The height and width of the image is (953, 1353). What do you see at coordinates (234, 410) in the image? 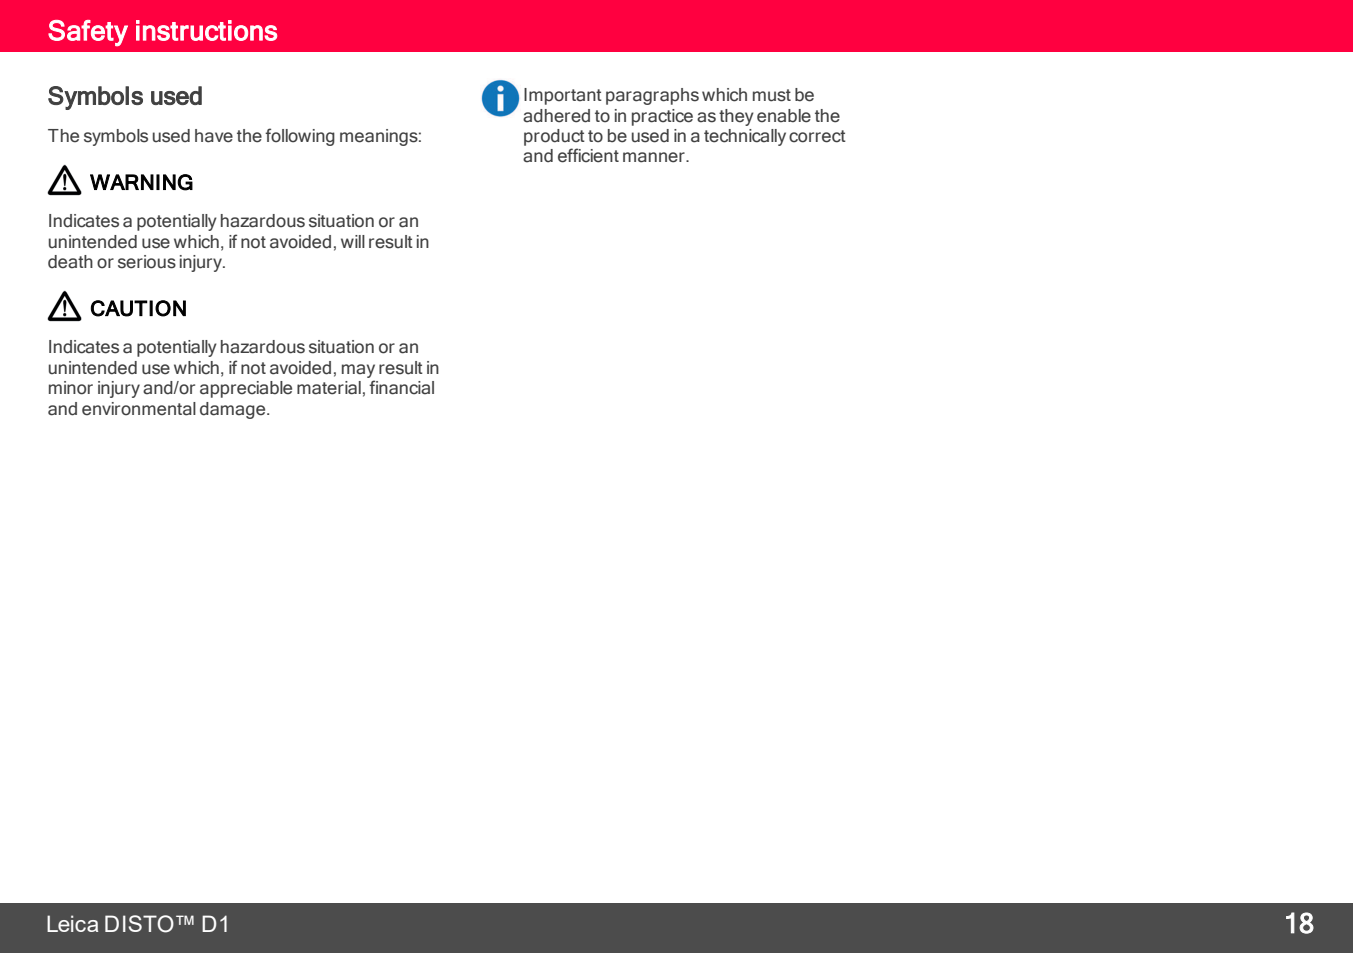
I see `damage` at bounding box center [234, 410].
